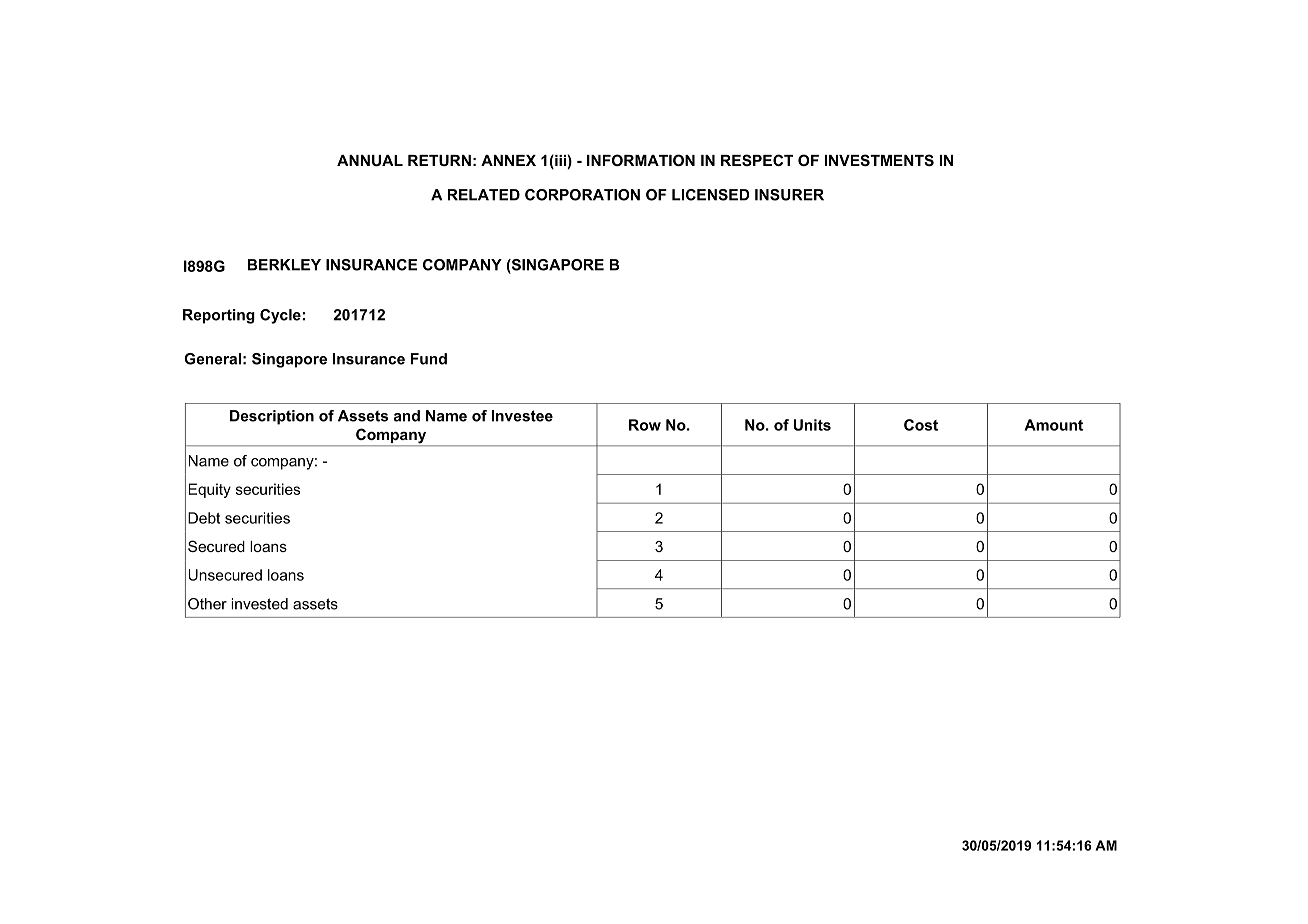  Describe the element at coordinates (429, 359) in the document. I see `Fund` at that location.
